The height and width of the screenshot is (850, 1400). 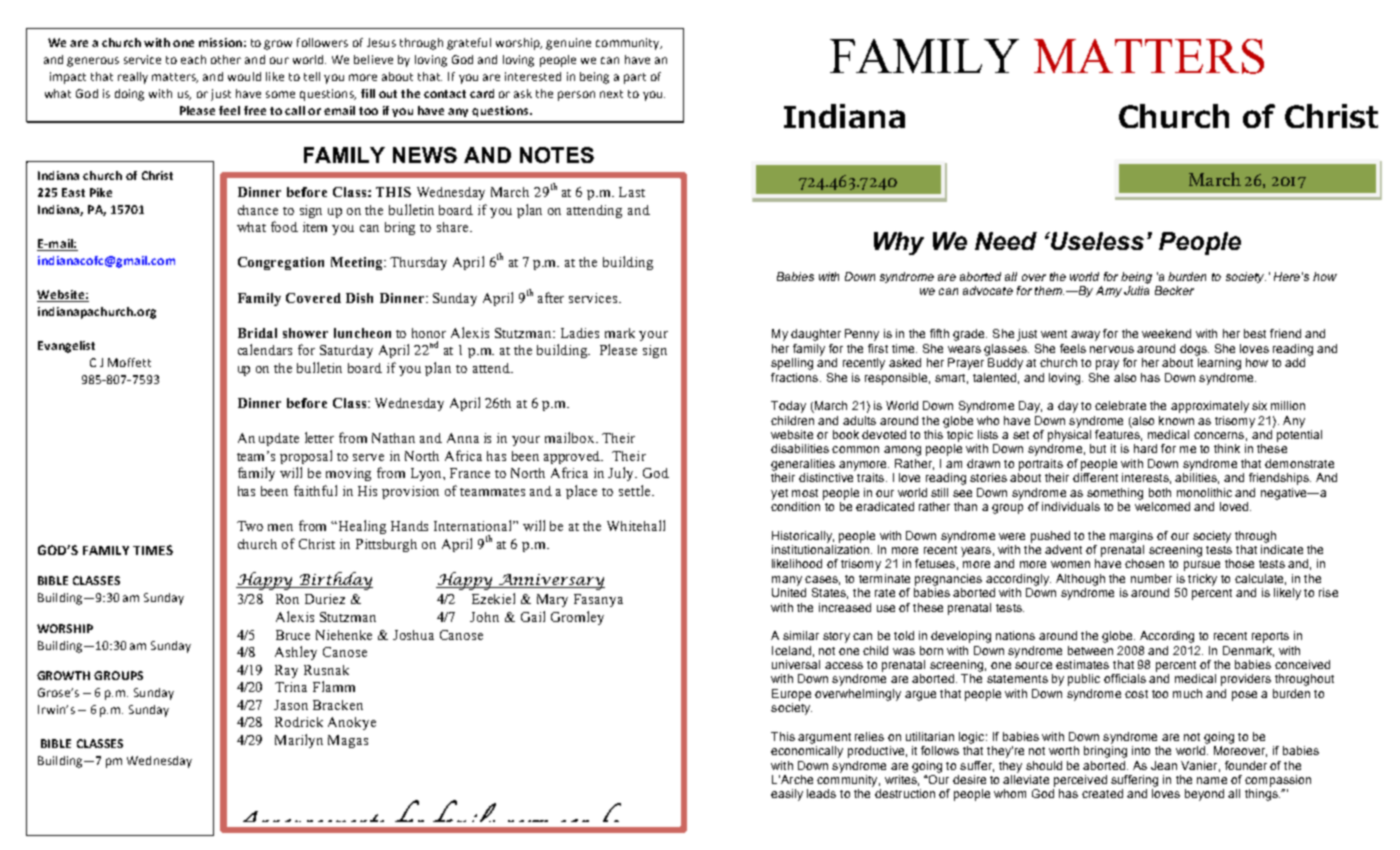 What do you see at coordinates (279, 439) in the screenshot?
I see `update` at bounding box center [279, 439].
